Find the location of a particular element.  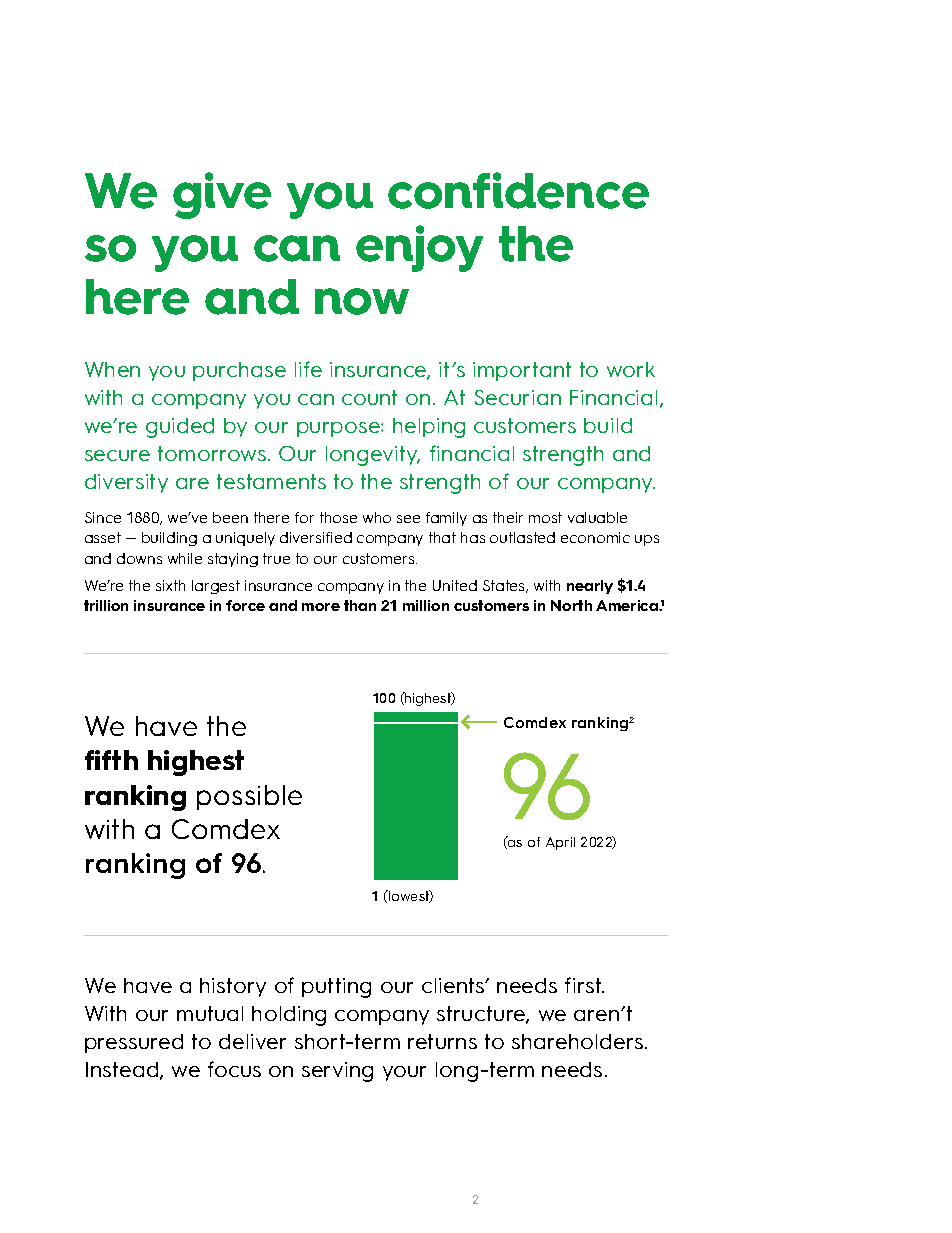

your is located at coordinates (404, 1073).
